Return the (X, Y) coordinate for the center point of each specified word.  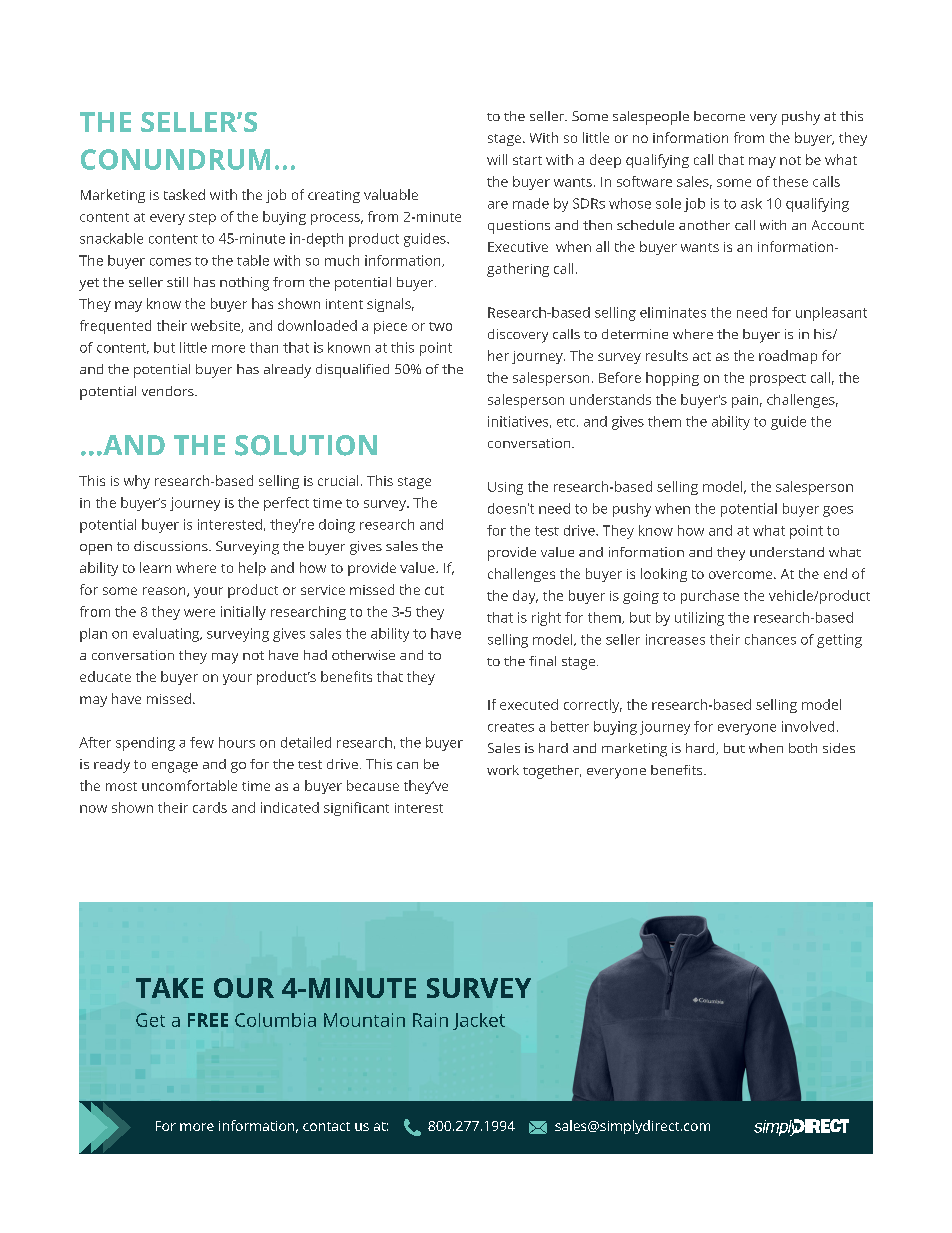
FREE (208, 1020)
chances (770, 639)
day (525, 597)
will (497, 159)
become (719, 116)
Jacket (479, 1021)
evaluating (167, 635)
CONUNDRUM (175, 159)
